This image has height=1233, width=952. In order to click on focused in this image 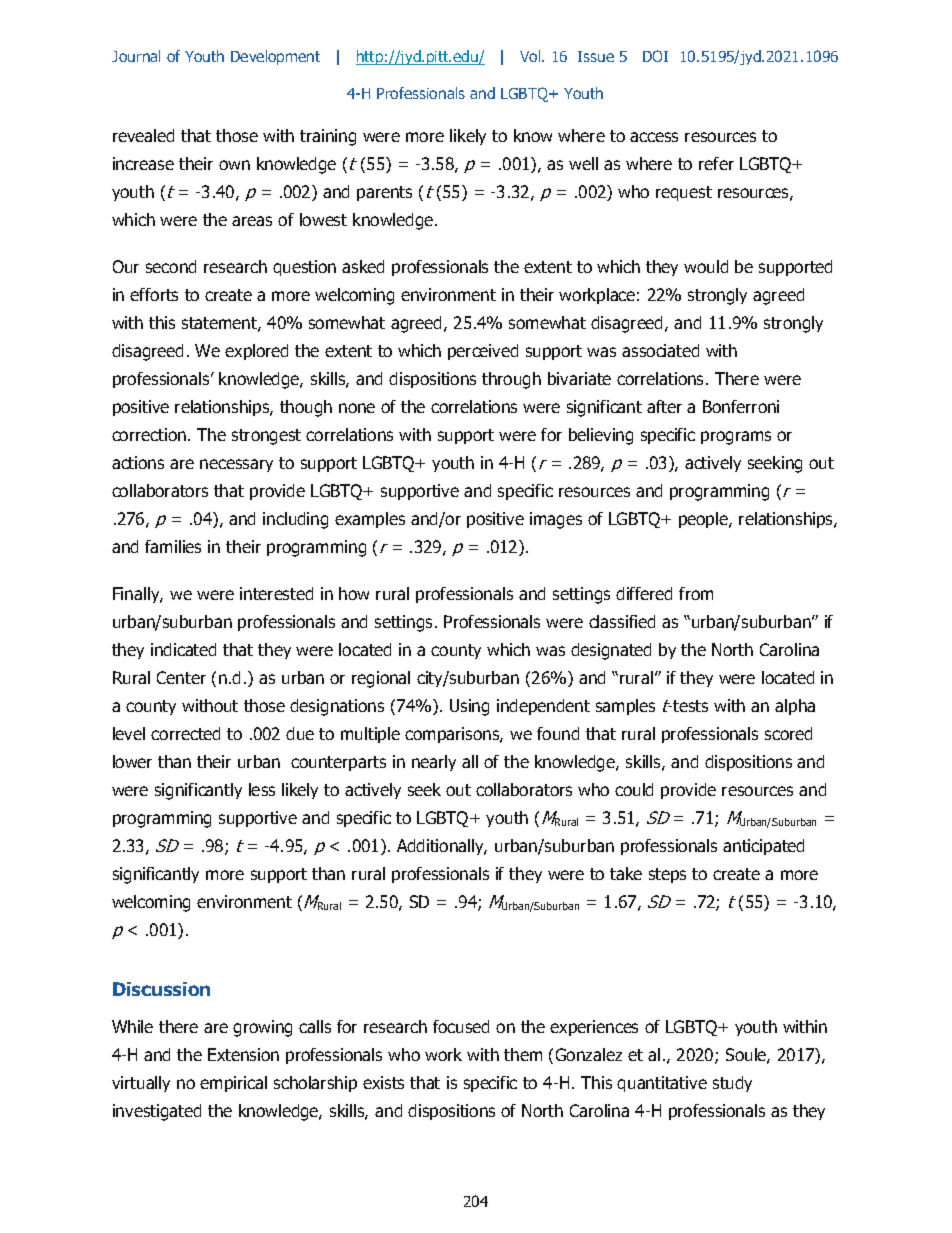, I will do `click(461, 1026)`.
